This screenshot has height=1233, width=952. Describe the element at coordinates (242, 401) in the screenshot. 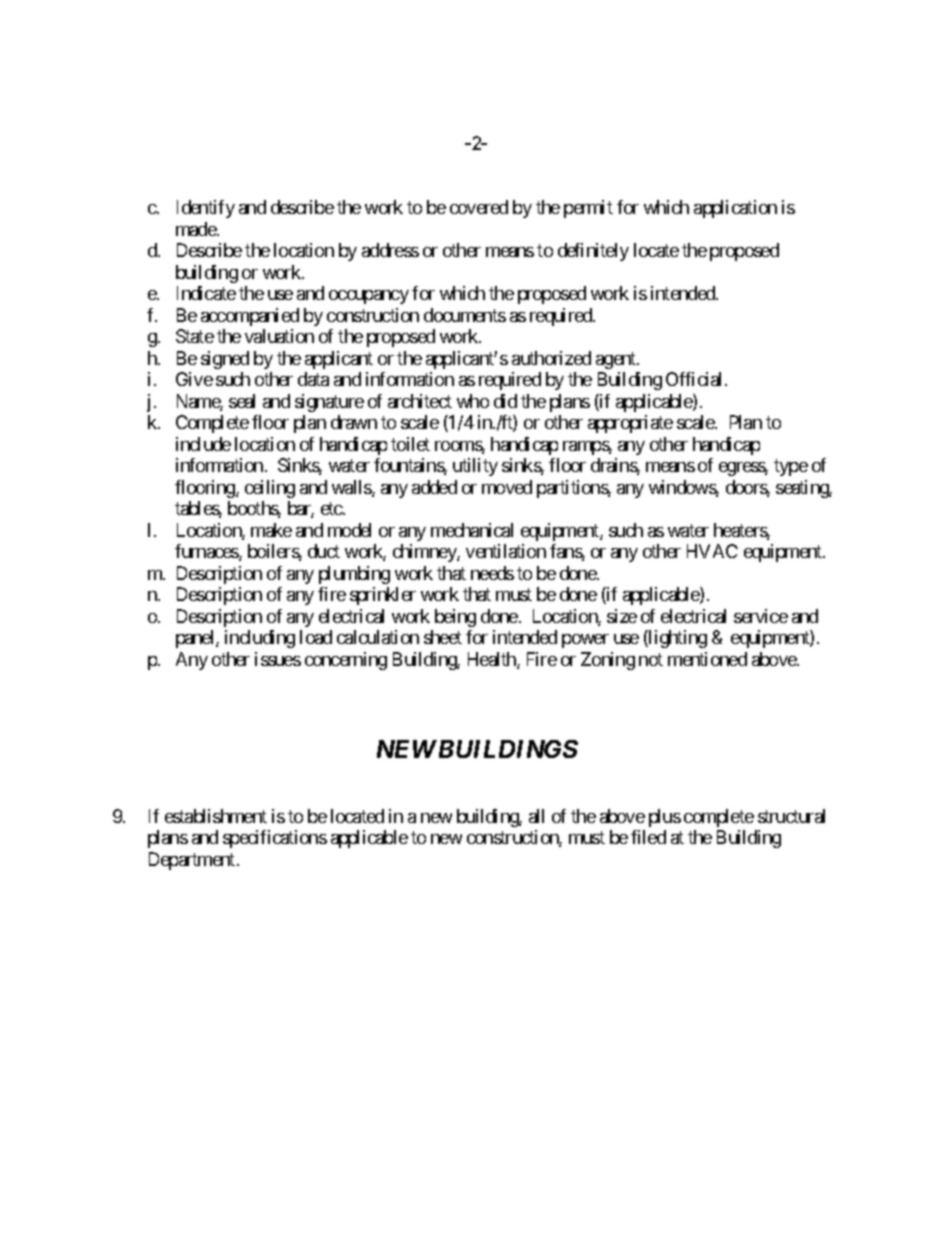

I see `seal` at that location.
